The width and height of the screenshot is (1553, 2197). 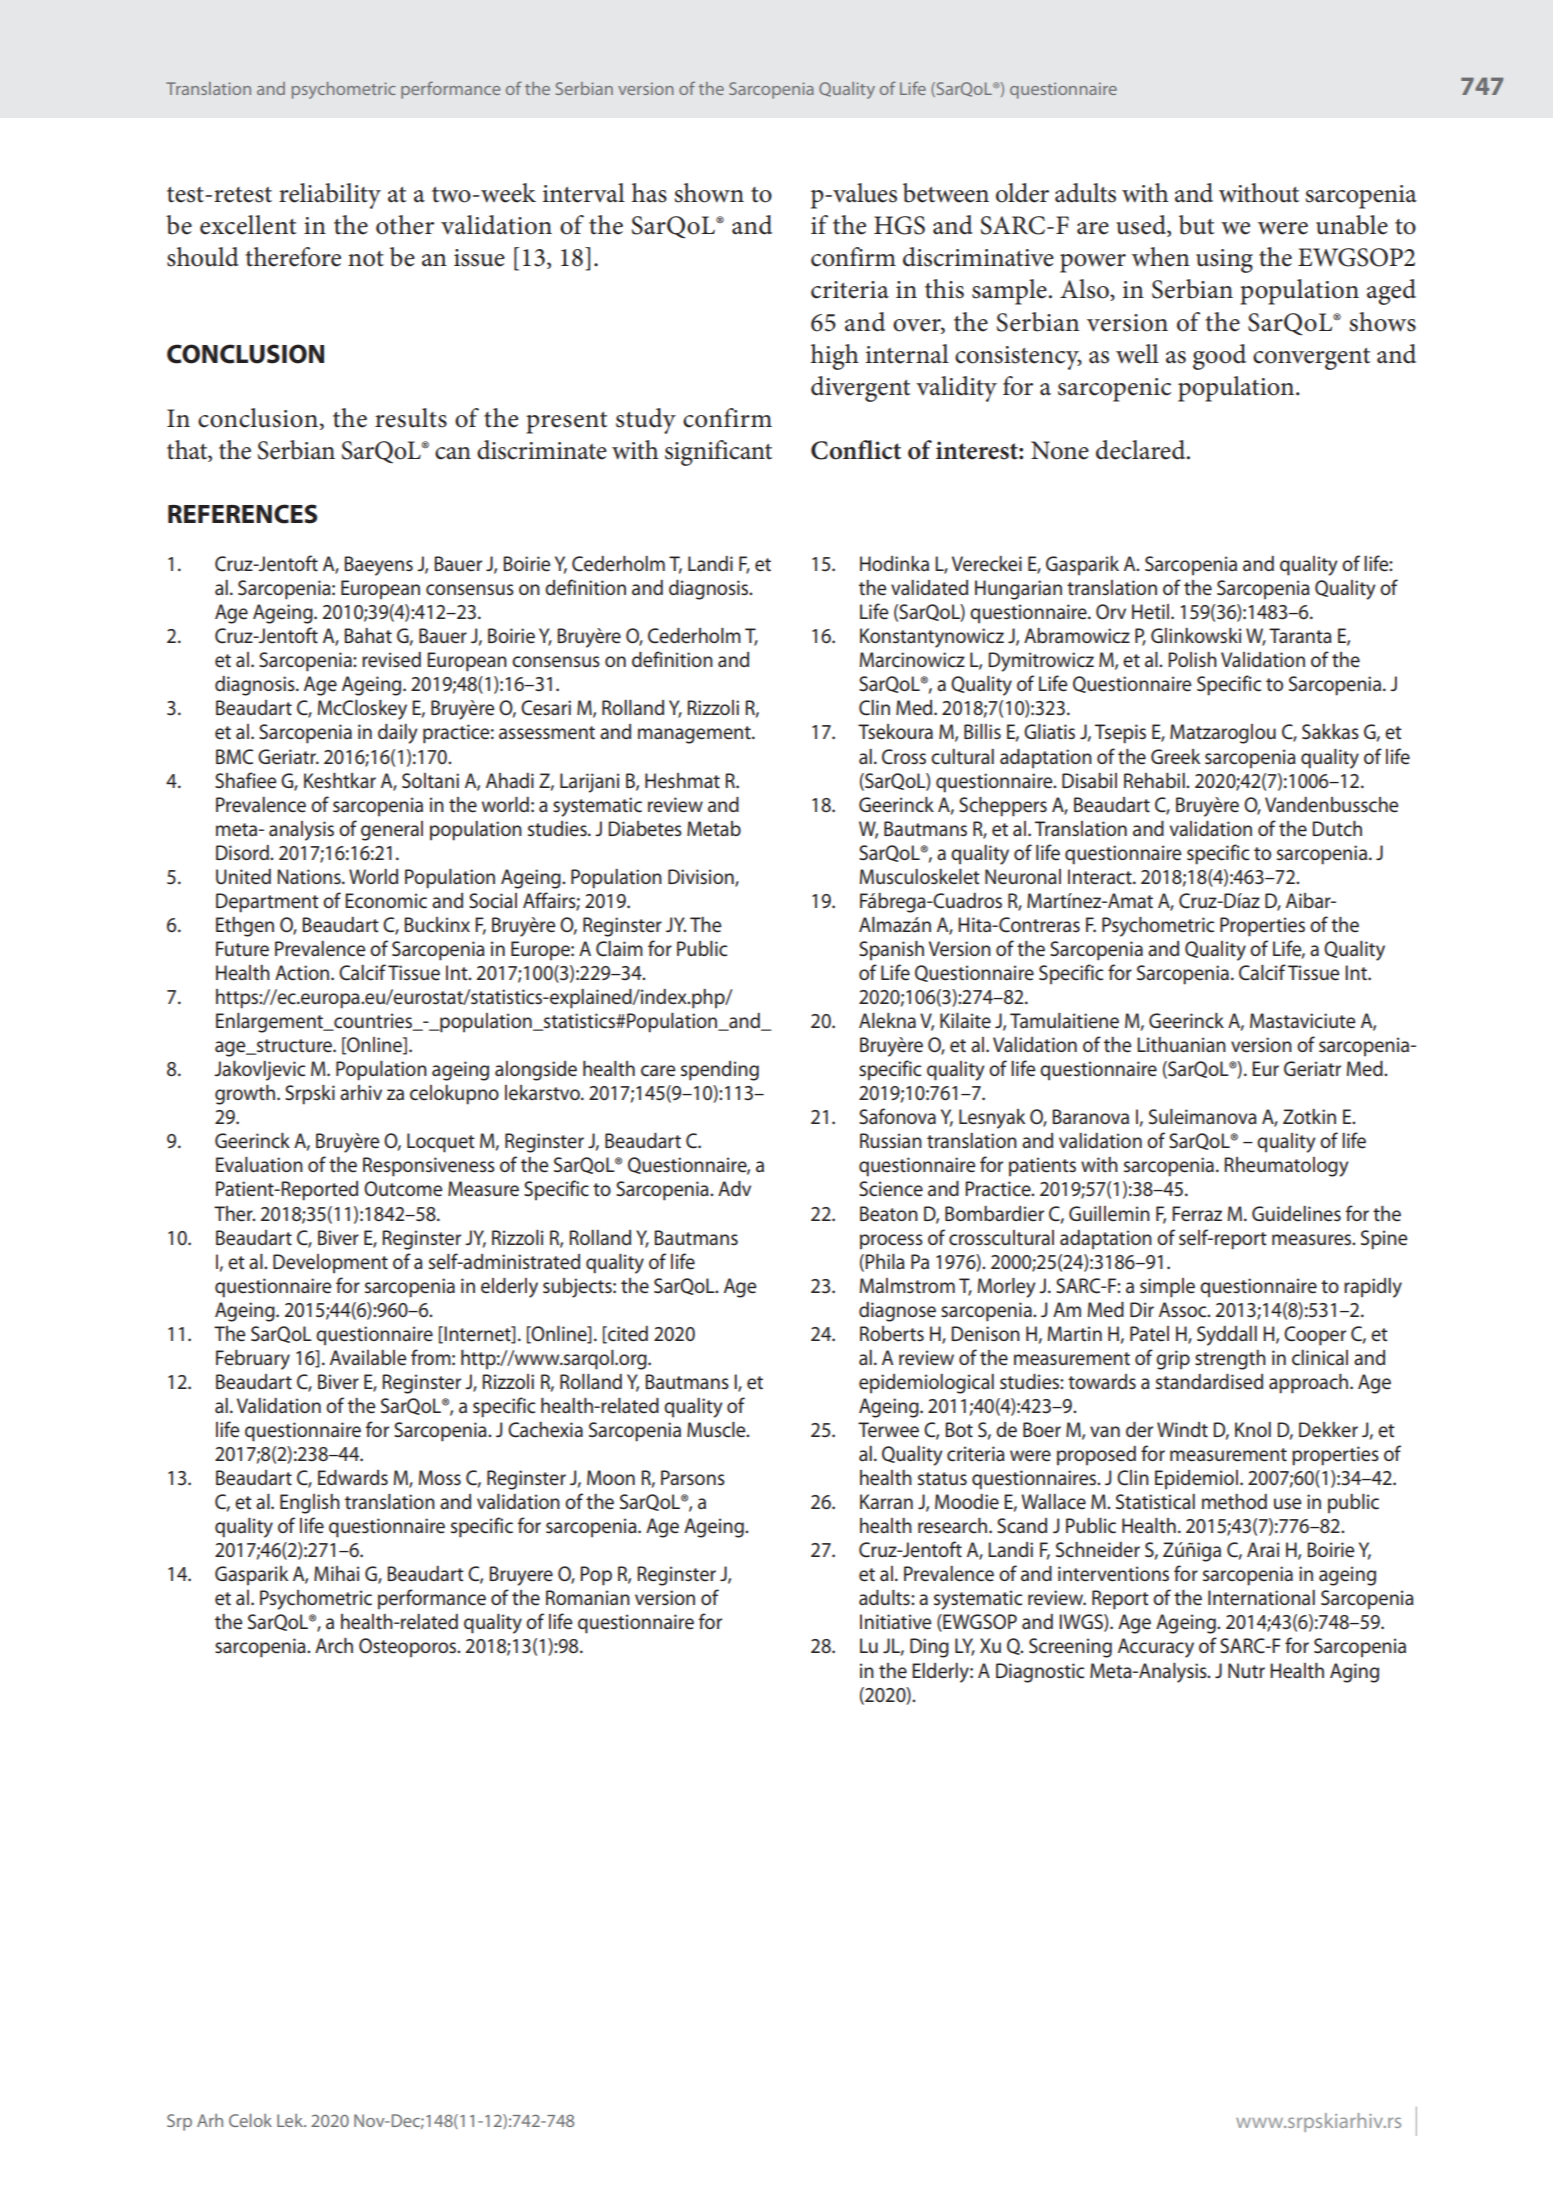 I want to click on Economic, so click(x=386, y=901).
